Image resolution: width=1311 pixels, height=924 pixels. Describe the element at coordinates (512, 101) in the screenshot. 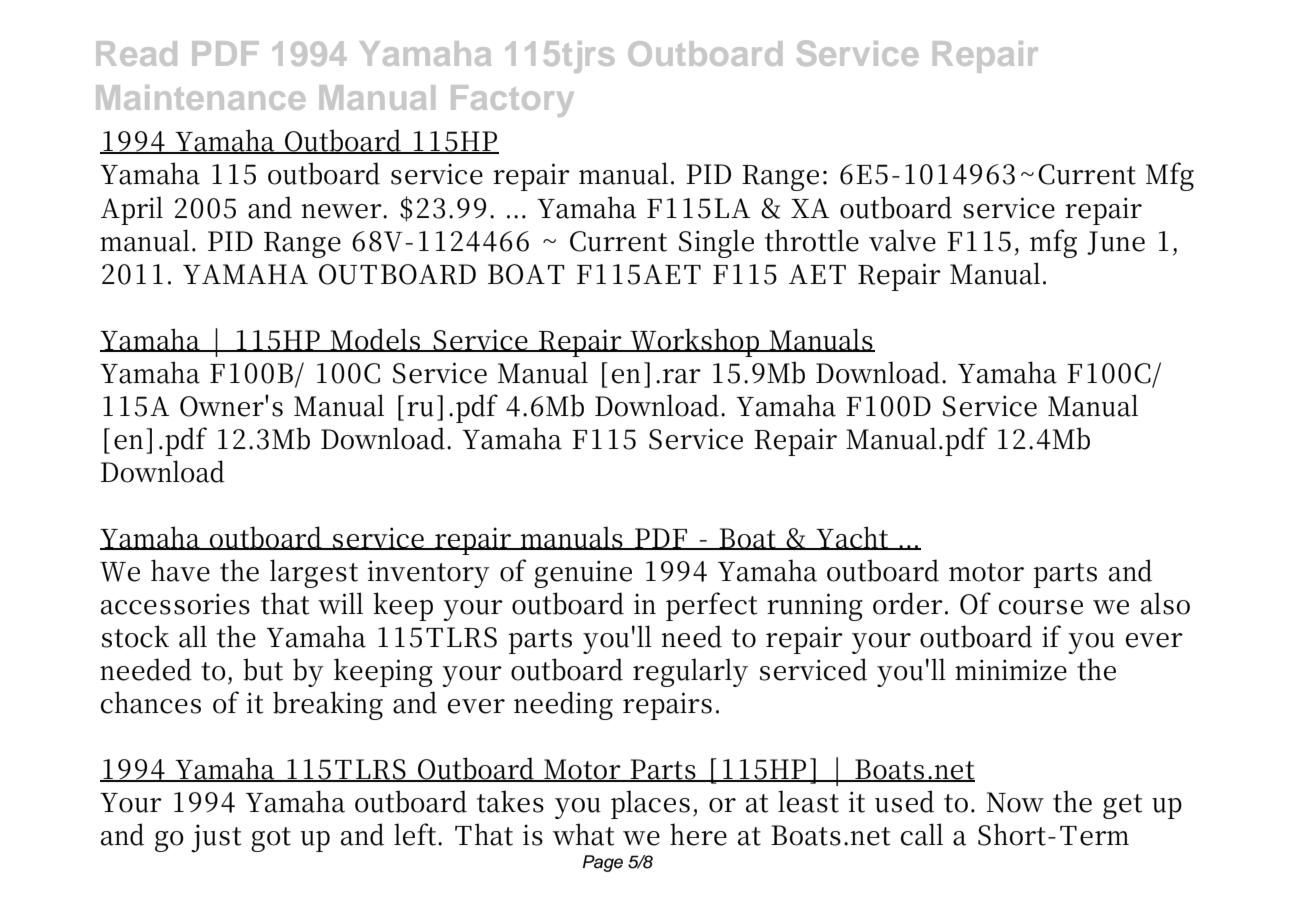

I see `Factory` at that location.
